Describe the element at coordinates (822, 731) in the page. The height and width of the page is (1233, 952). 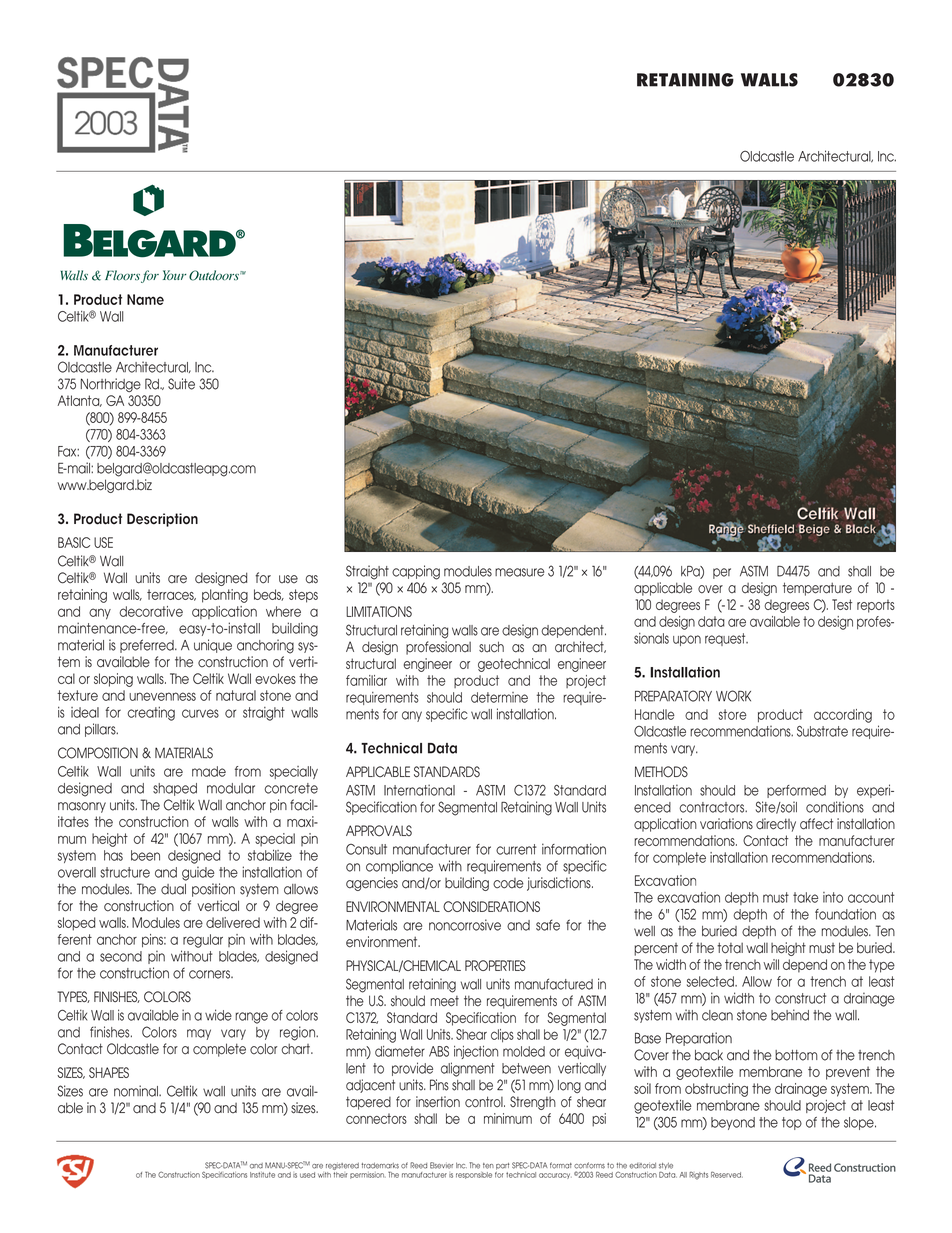
I see `Substrate` at that location.
